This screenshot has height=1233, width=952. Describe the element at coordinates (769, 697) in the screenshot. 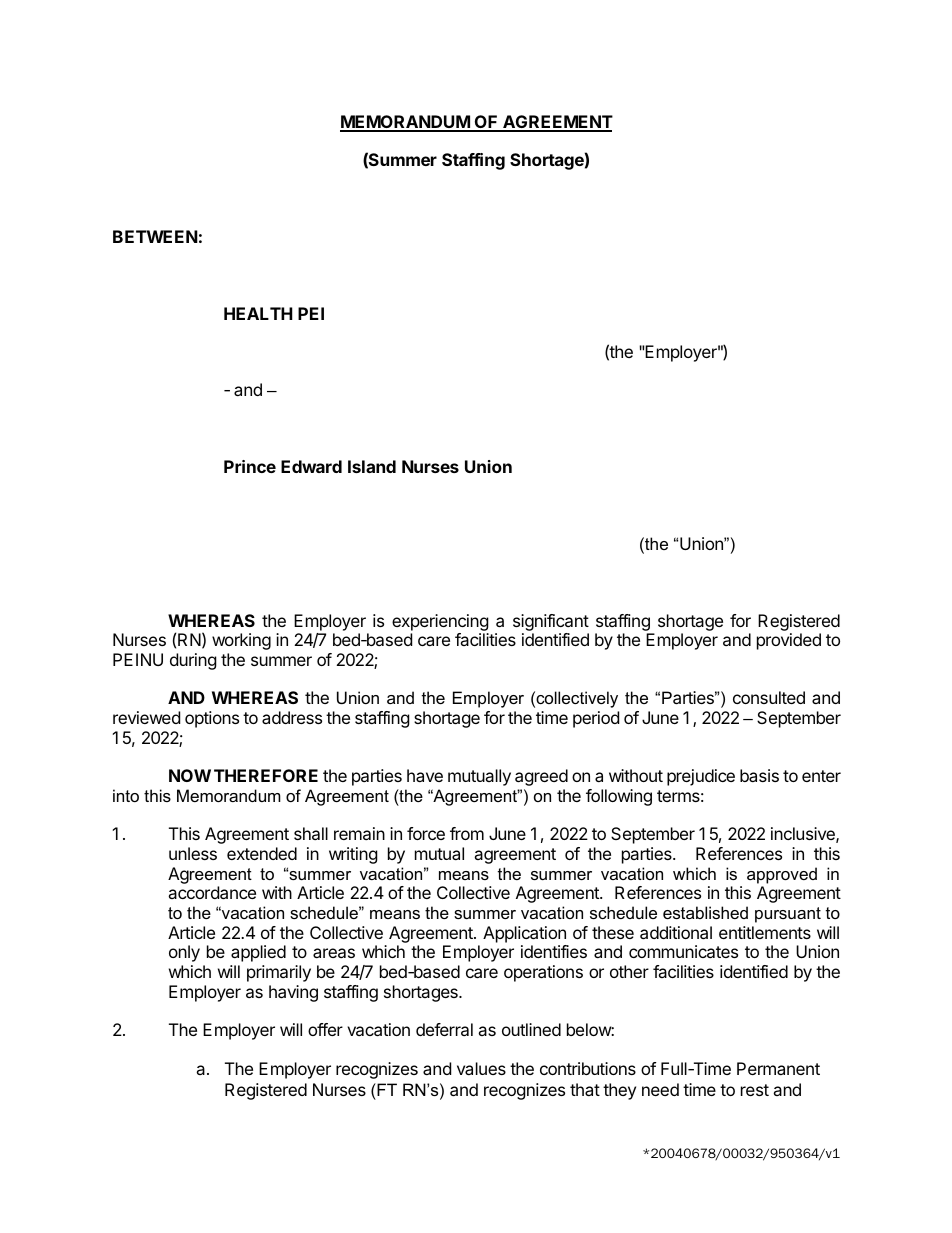

I see `consulted` at that location.
